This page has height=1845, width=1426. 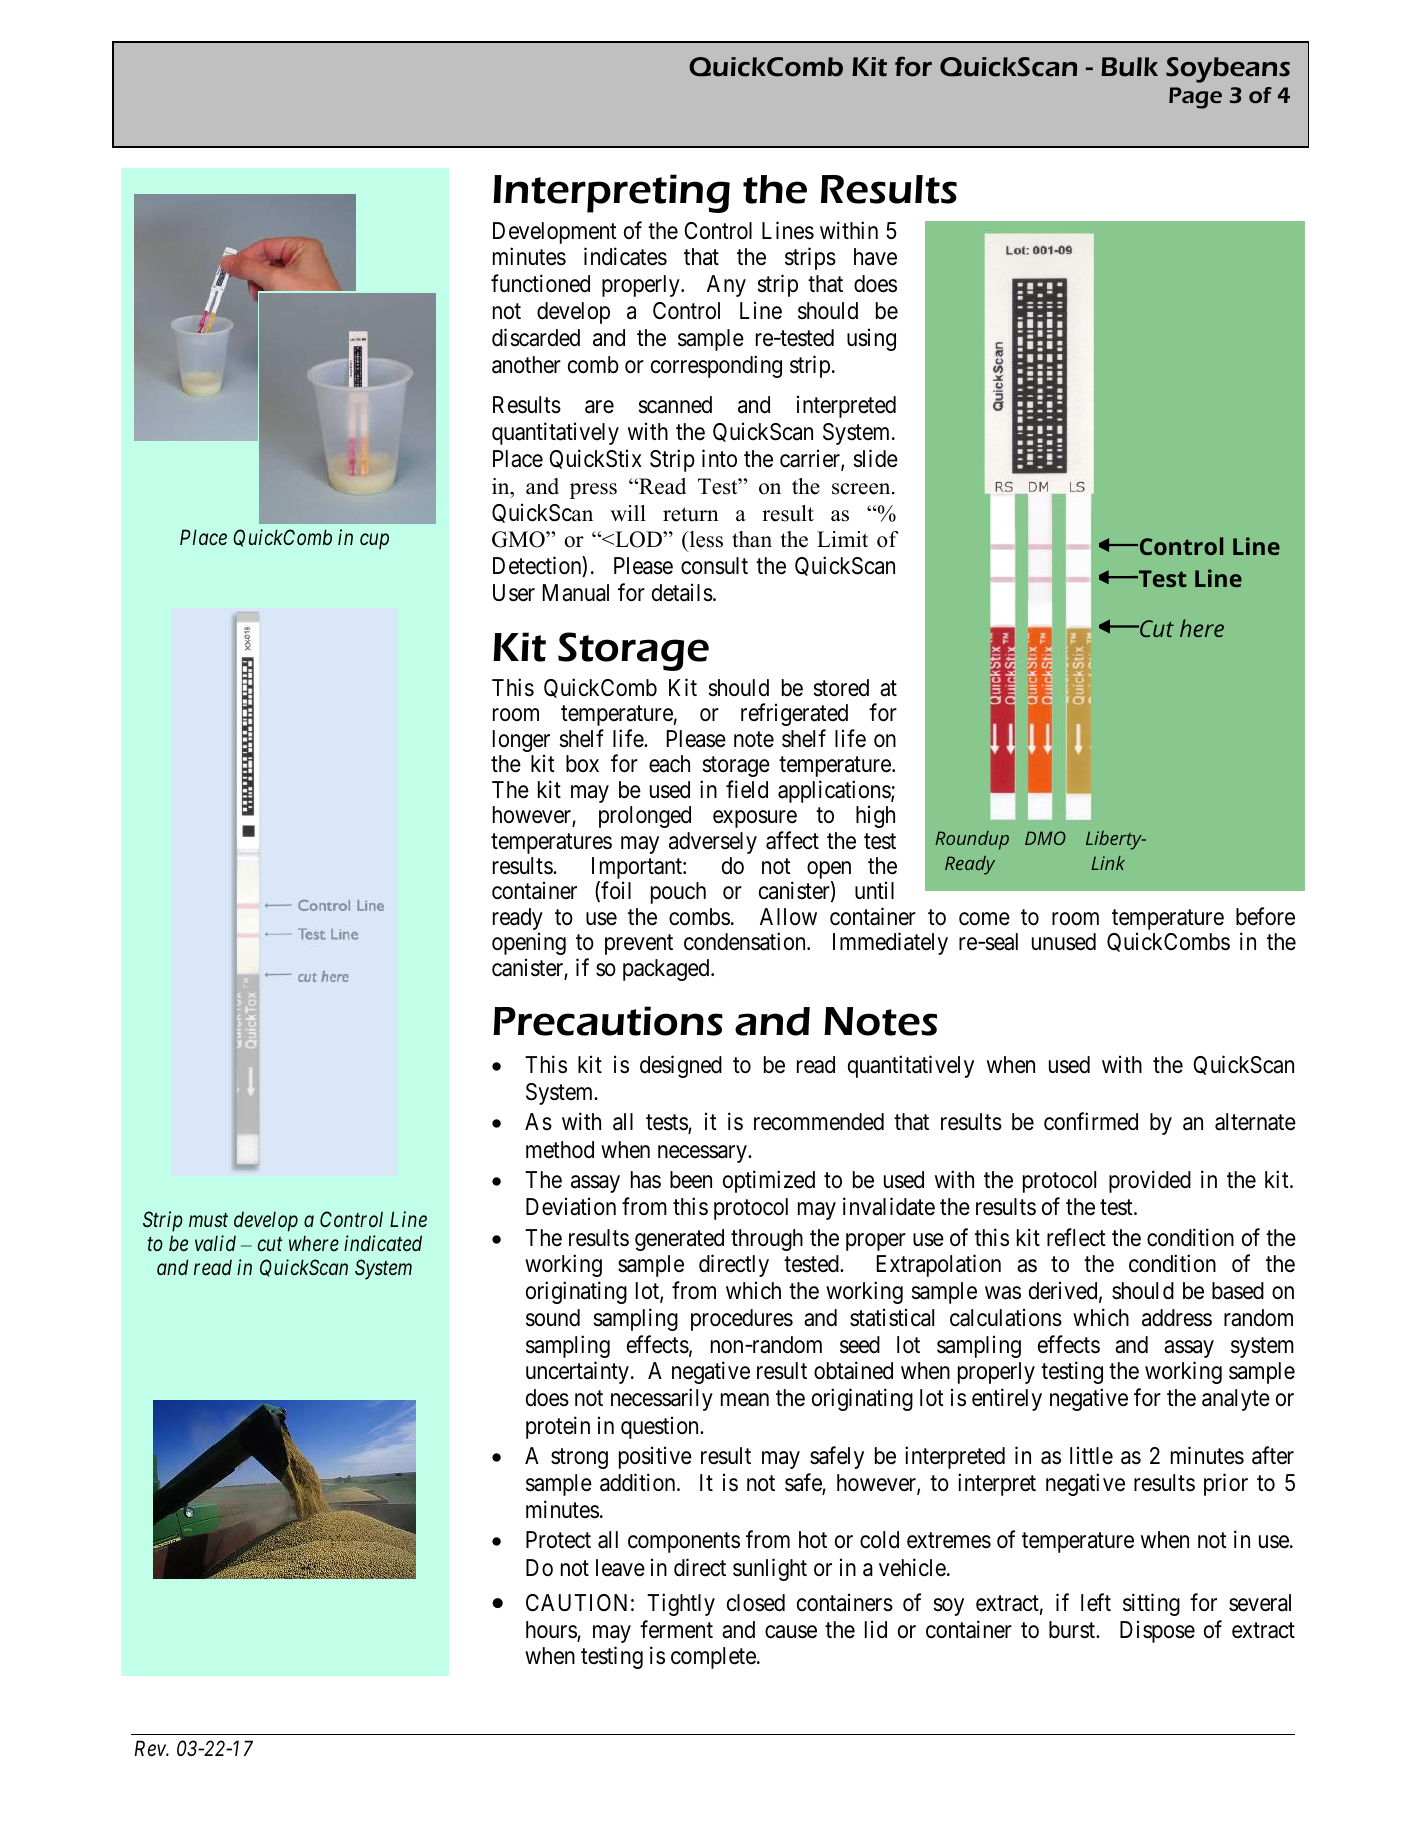 I want to click on hours, so click(x=552, y=1631).
